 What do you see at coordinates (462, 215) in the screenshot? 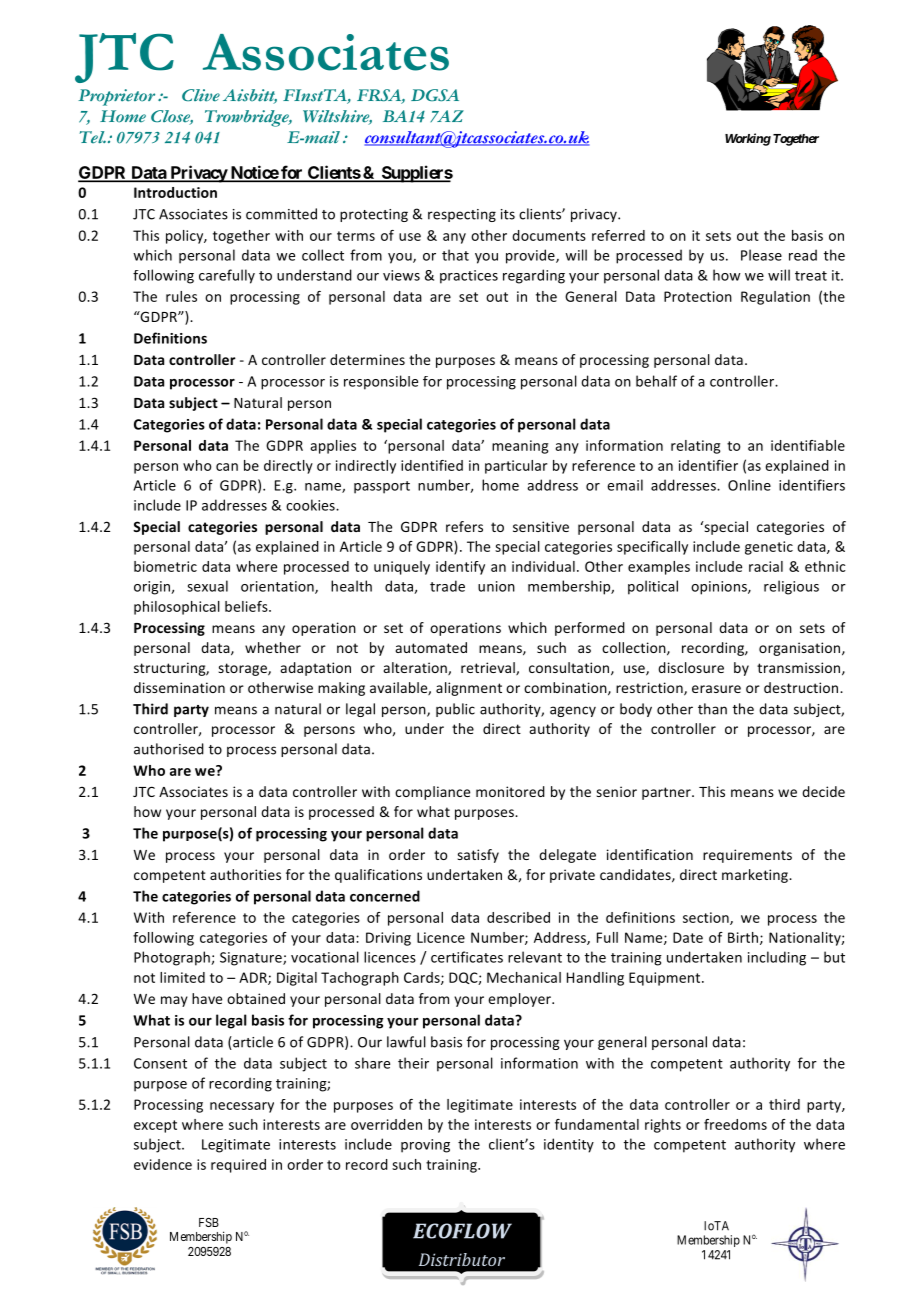
I see `respecting` at bounding box center [462, 215].
